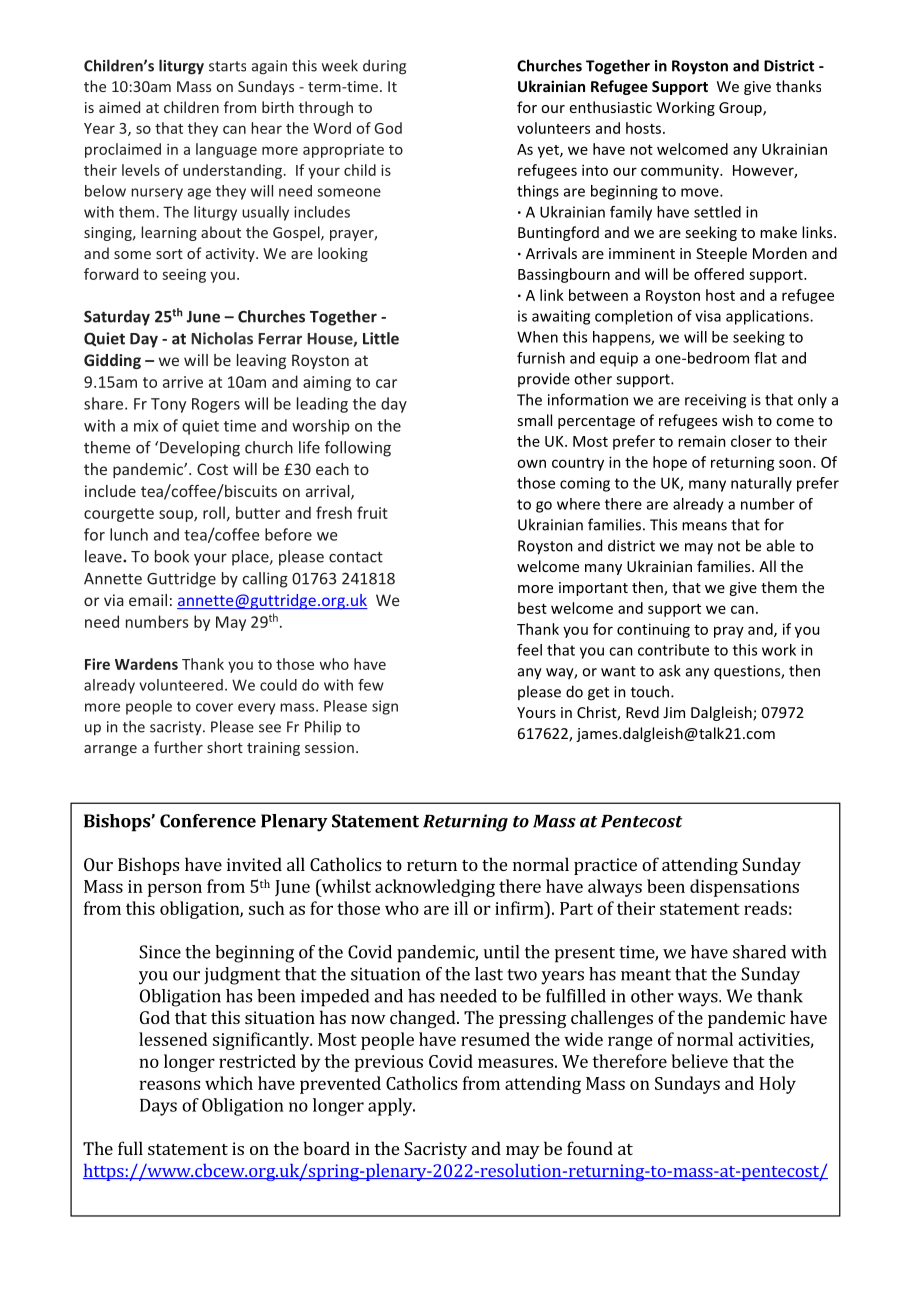 The image size is (924, 1308). What do you see at coordinates (169, 1085) in the image?
I see `reasons` at bounding box center [169, 1085].
